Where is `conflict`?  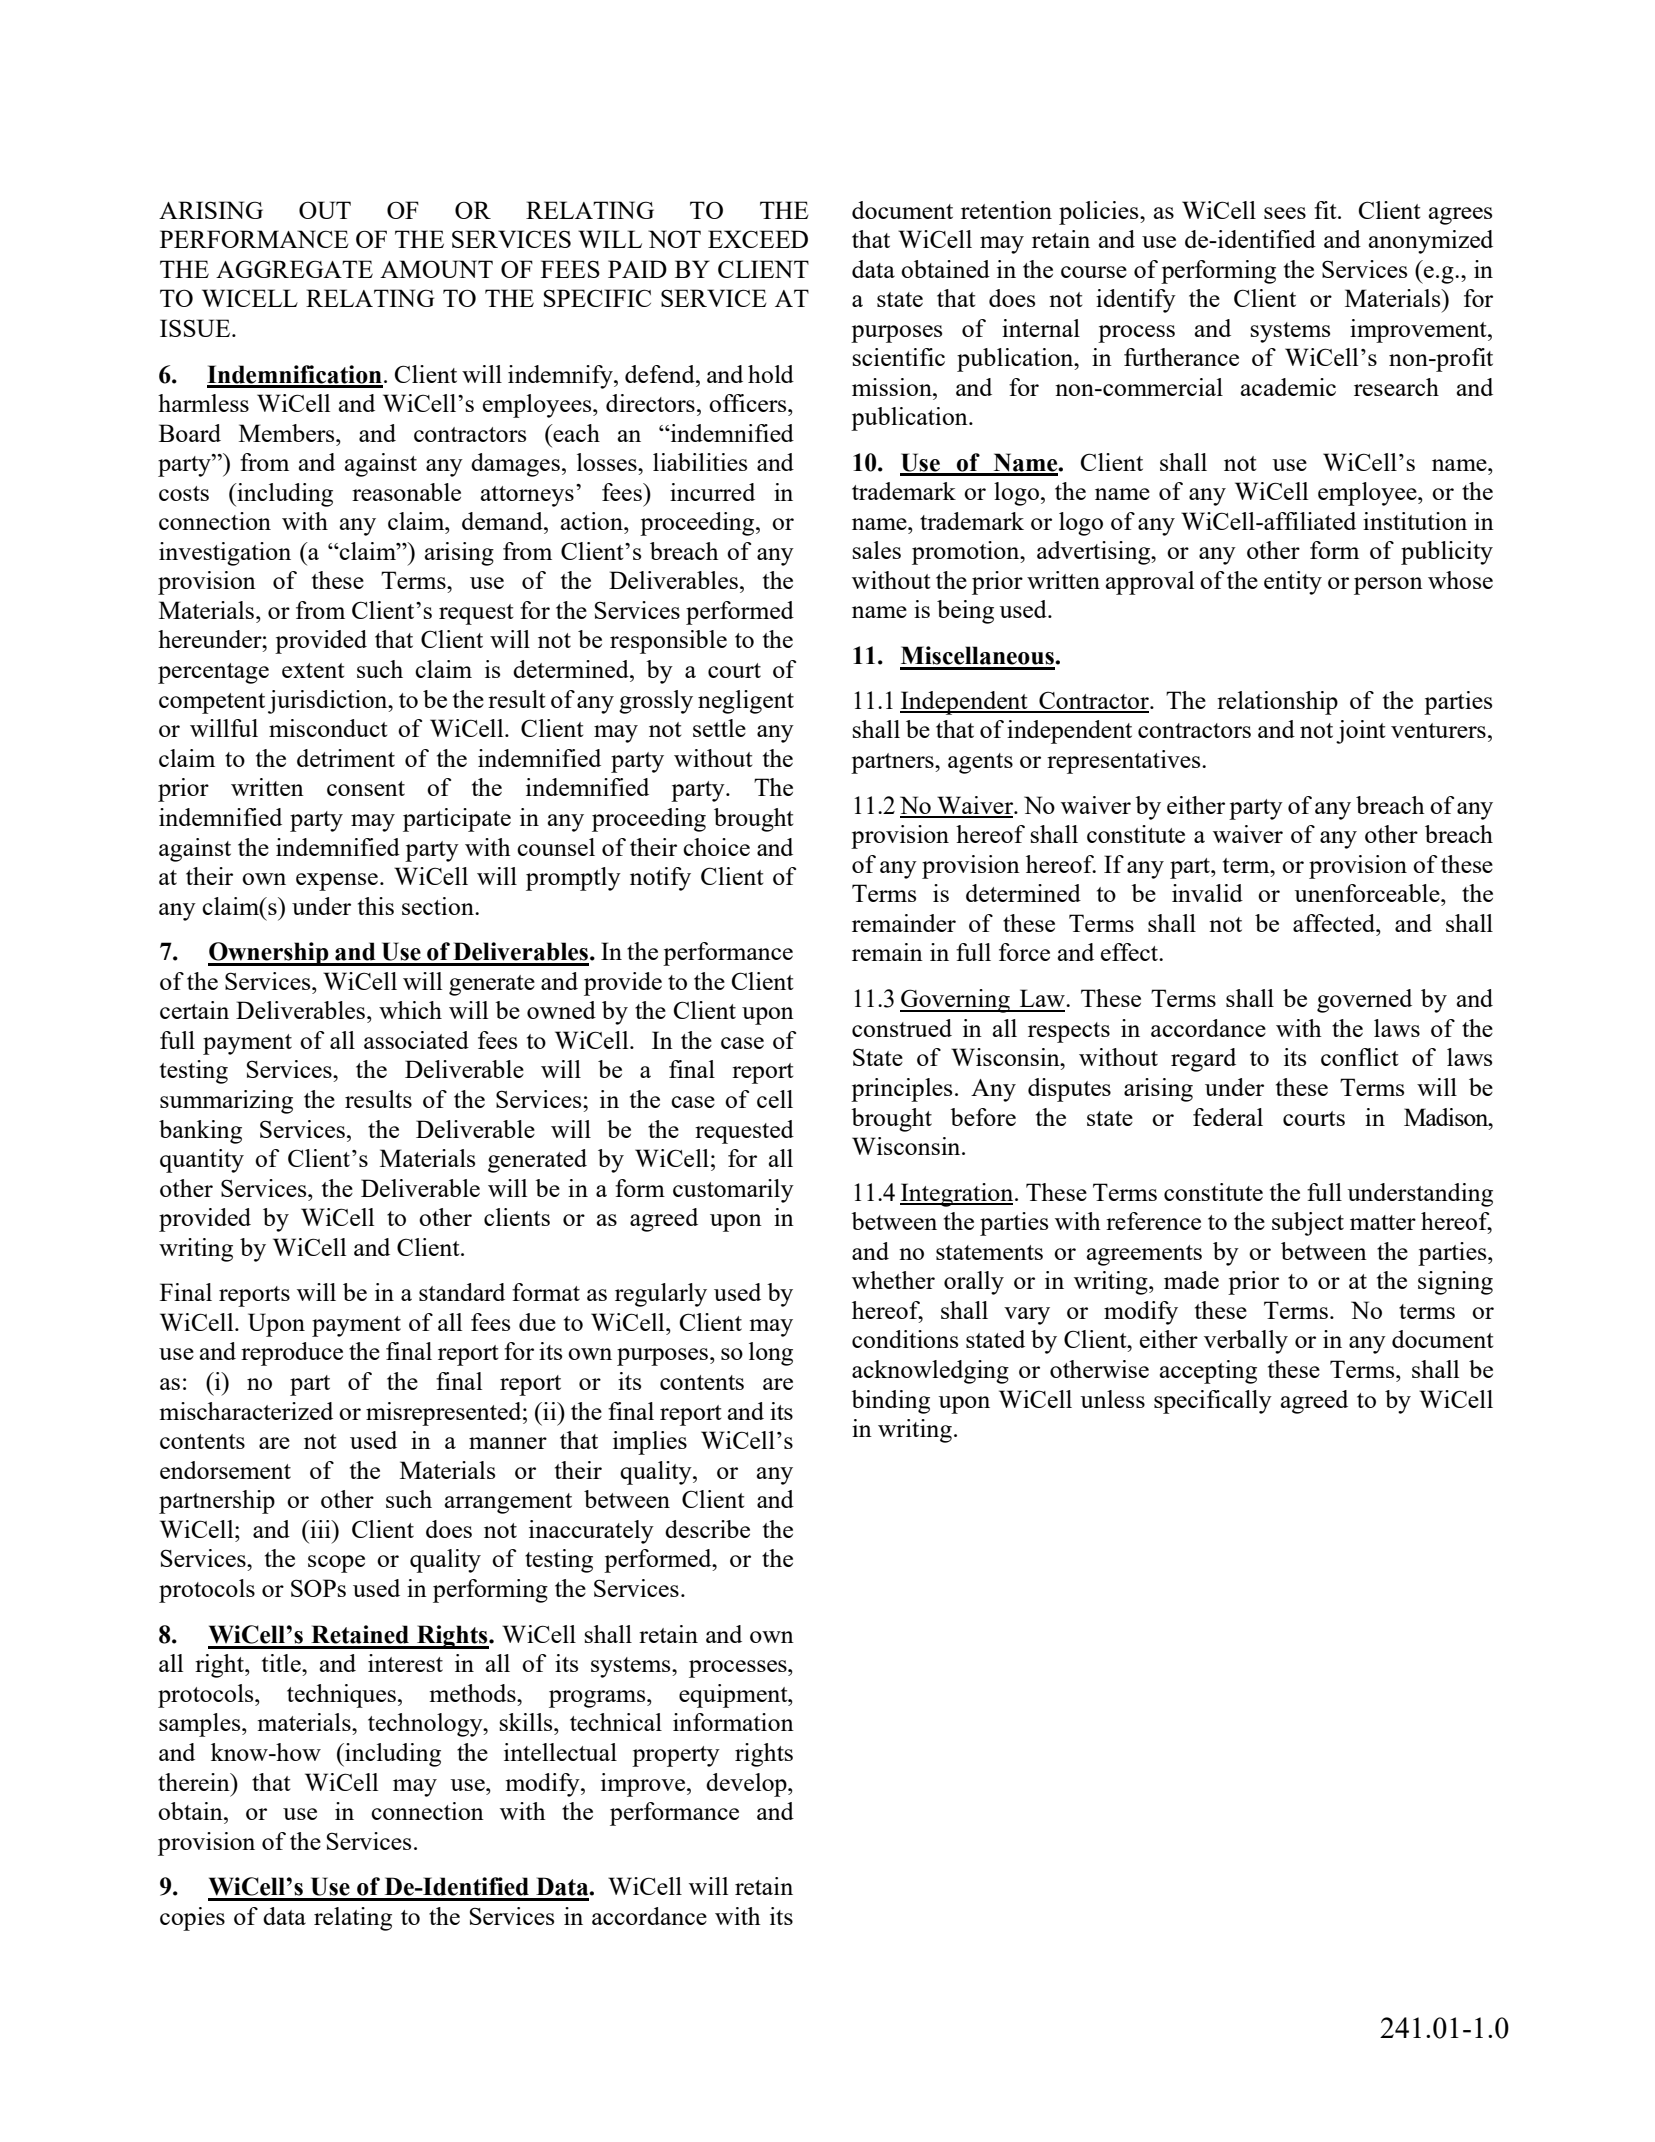
conflict is located at coordinates (1359, 1057).
